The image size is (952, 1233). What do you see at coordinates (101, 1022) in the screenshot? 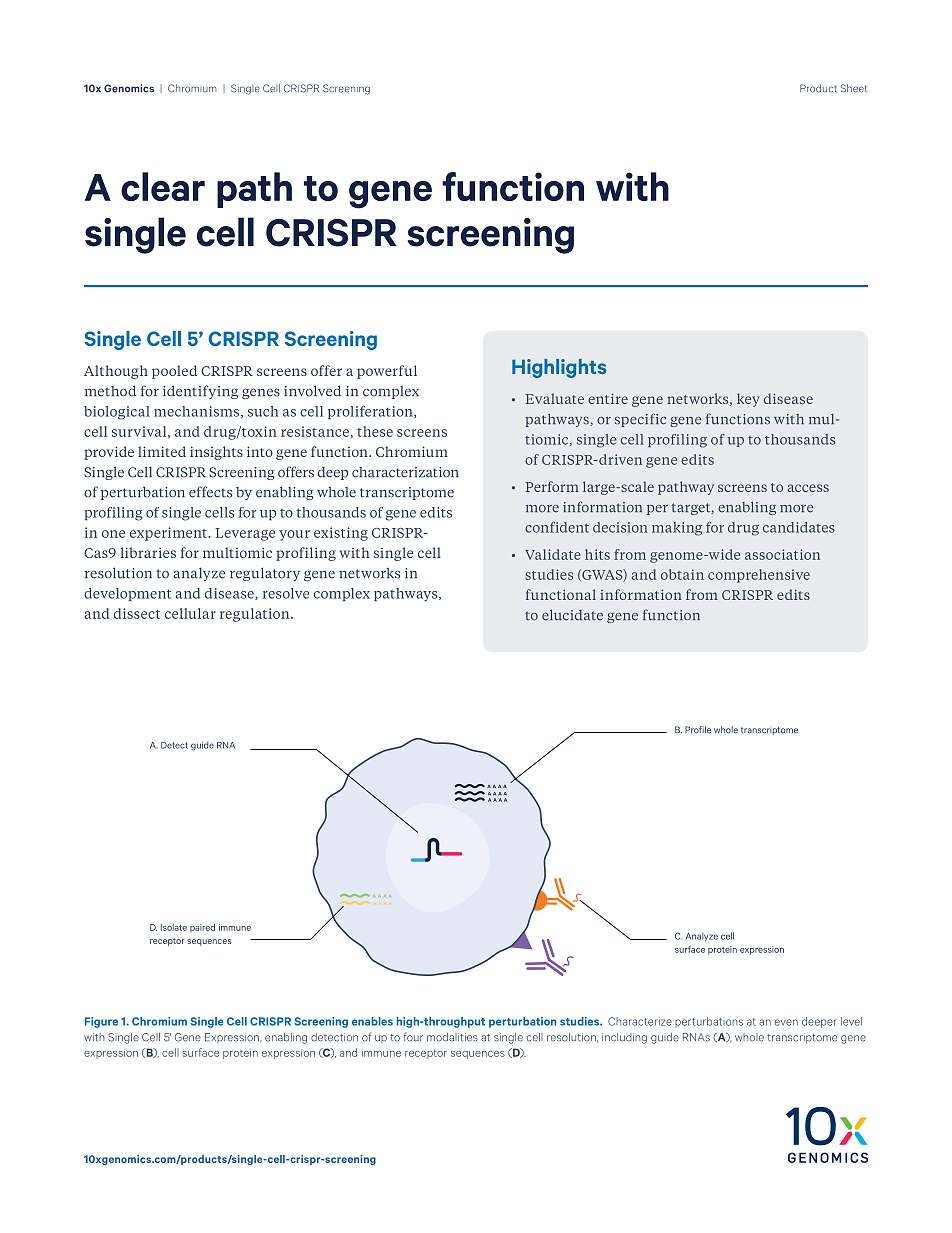
I see `Figure` at bounding box center [101, 1022].
